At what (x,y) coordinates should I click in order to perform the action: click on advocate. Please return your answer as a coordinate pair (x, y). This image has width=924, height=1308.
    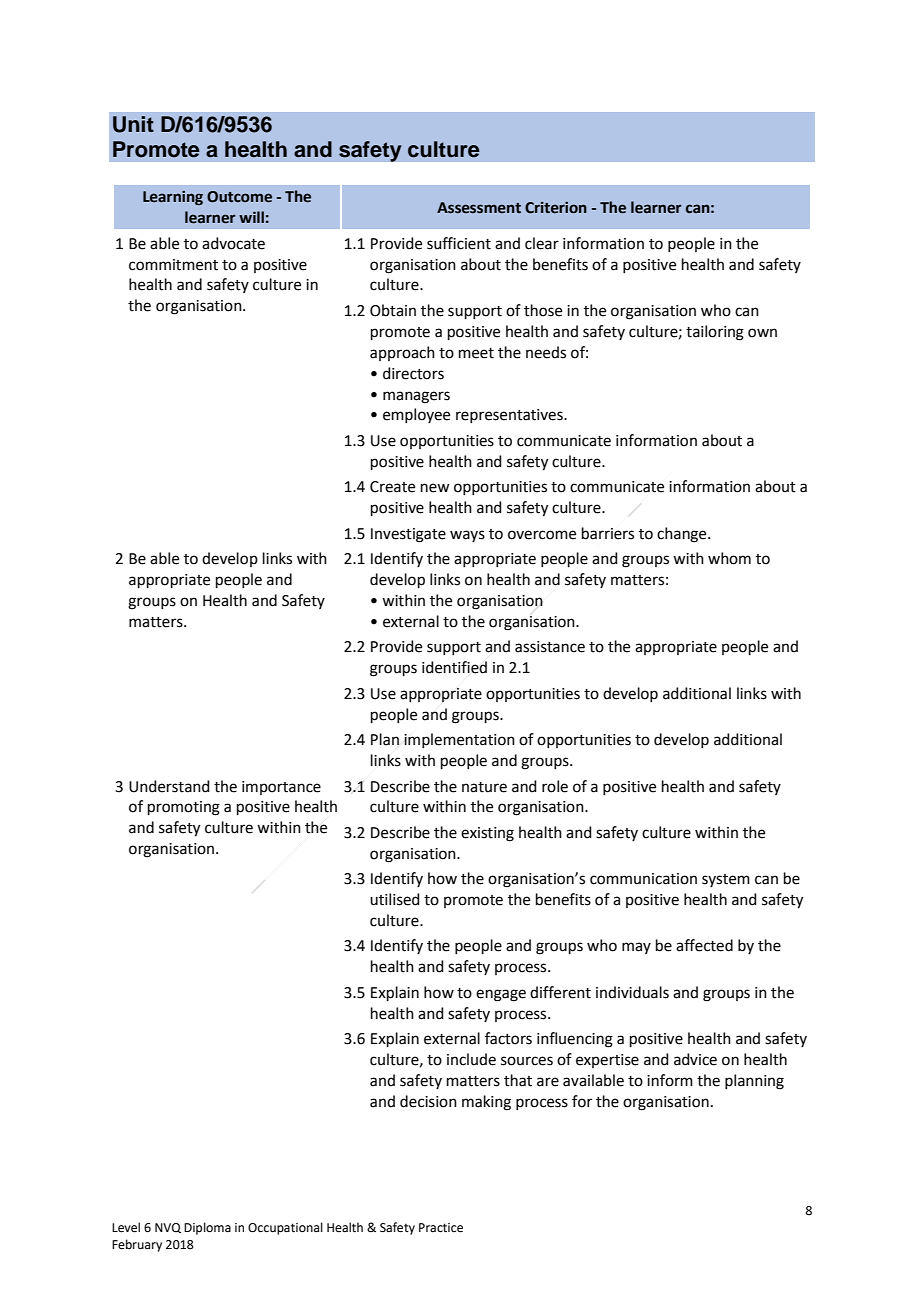
    Looking at the image, I should click on (233, 243).
